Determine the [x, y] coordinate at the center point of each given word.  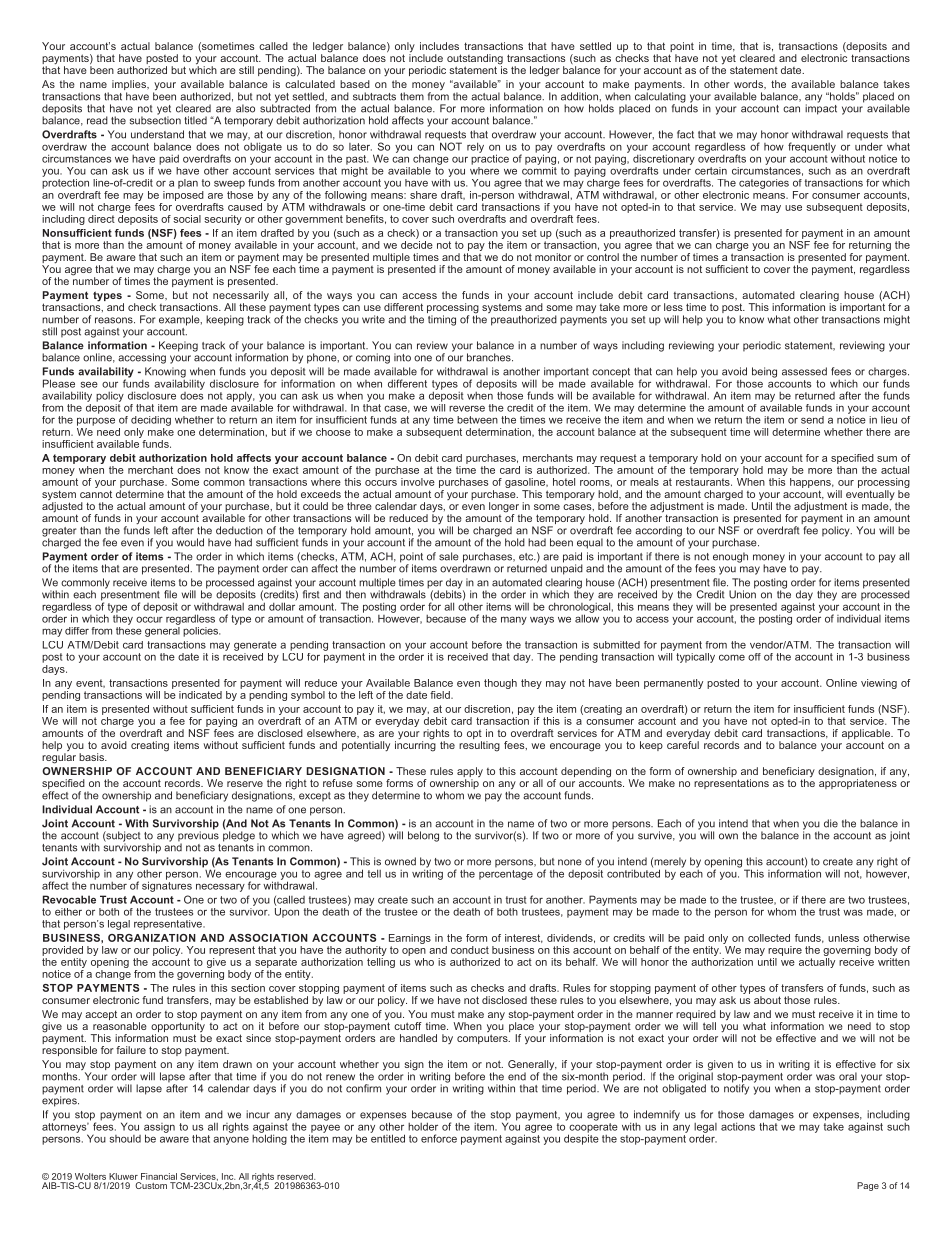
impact [821, 108]
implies [130, 86]
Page [868, 1186]
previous [198, 836]
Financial [159, 1176]
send [812, 420]
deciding [151, 421]
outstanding [475, 60]
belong [423, 836]
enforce [439, 1138]
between [477, 420]
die [831, 823]
